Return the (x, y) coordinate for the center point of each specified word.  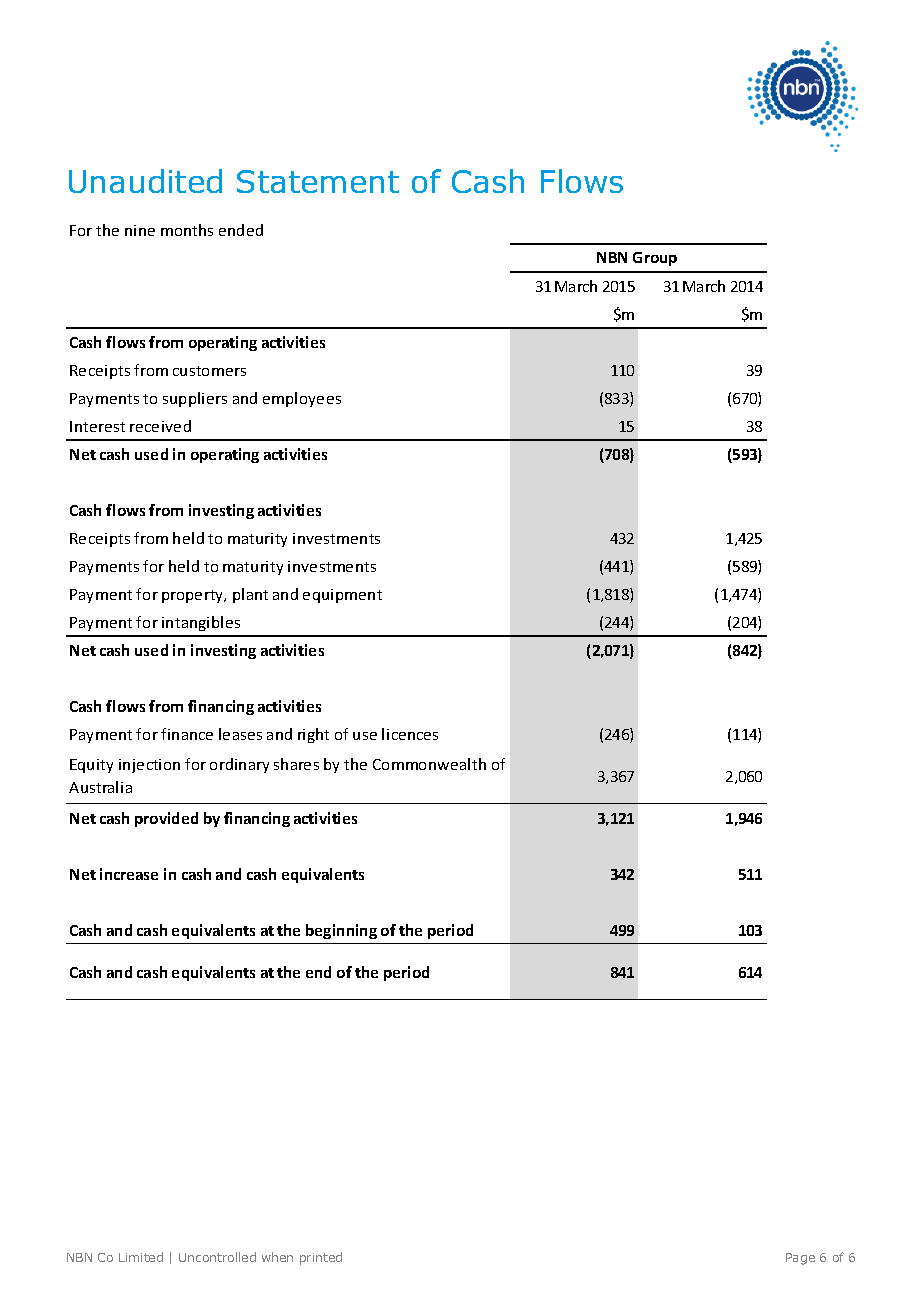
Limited (141, 1257)
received (160, 426)
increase (129, 874)
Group (655, 259)
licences (410, 734)
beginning (341, 931)
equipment (342, 596)
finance (187, 734)
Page (800, 1259)
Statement (318, 181)
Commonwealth (429, 764)
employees (302, 399)
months (187, 230)
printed (321, 1258)
